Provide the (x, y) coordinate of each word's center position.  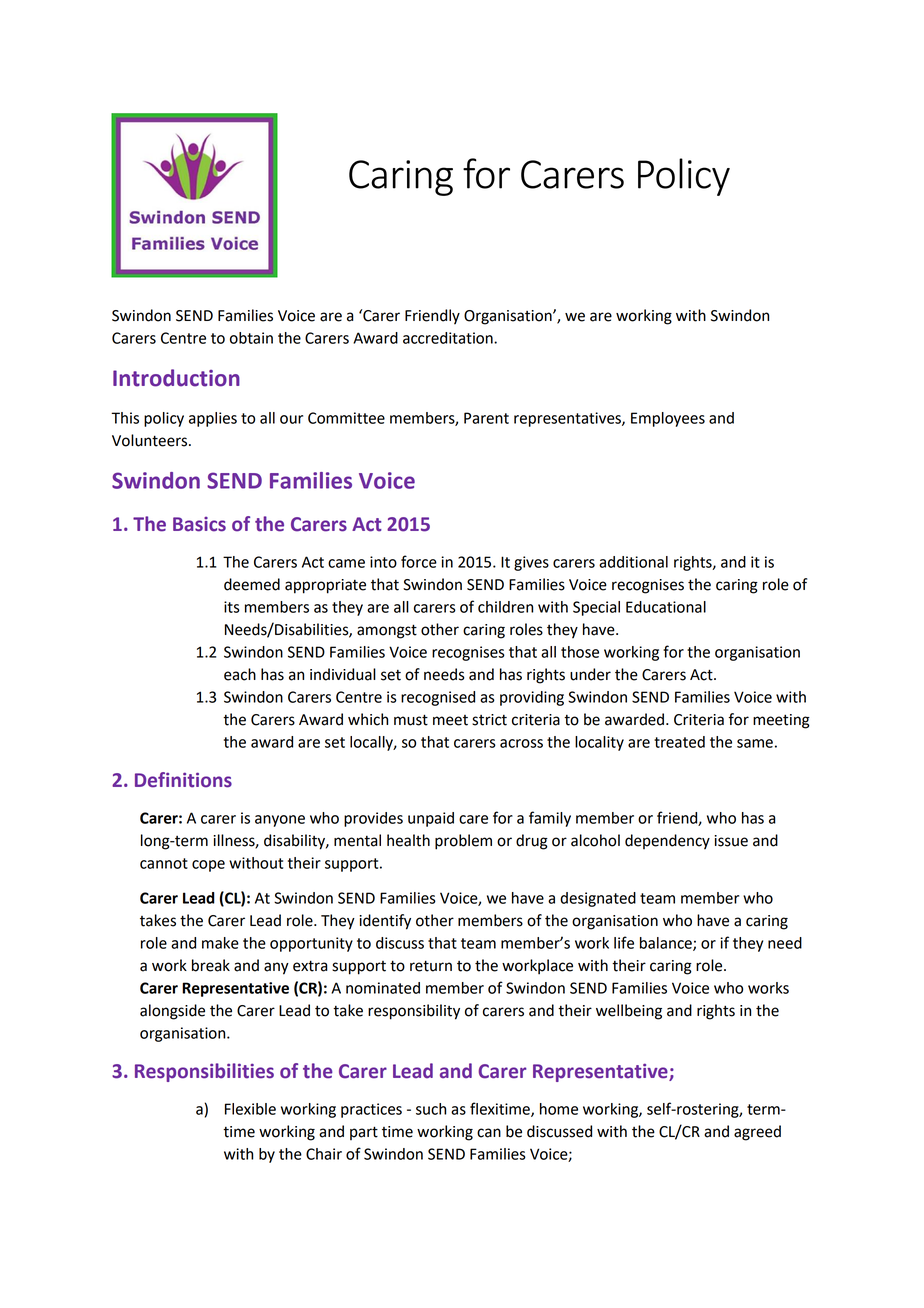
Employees (668, 419)
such (431, 1109)
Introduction (176, 378)
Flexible (250, 1109)
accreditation (449, 338)
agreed (757, 1133)
